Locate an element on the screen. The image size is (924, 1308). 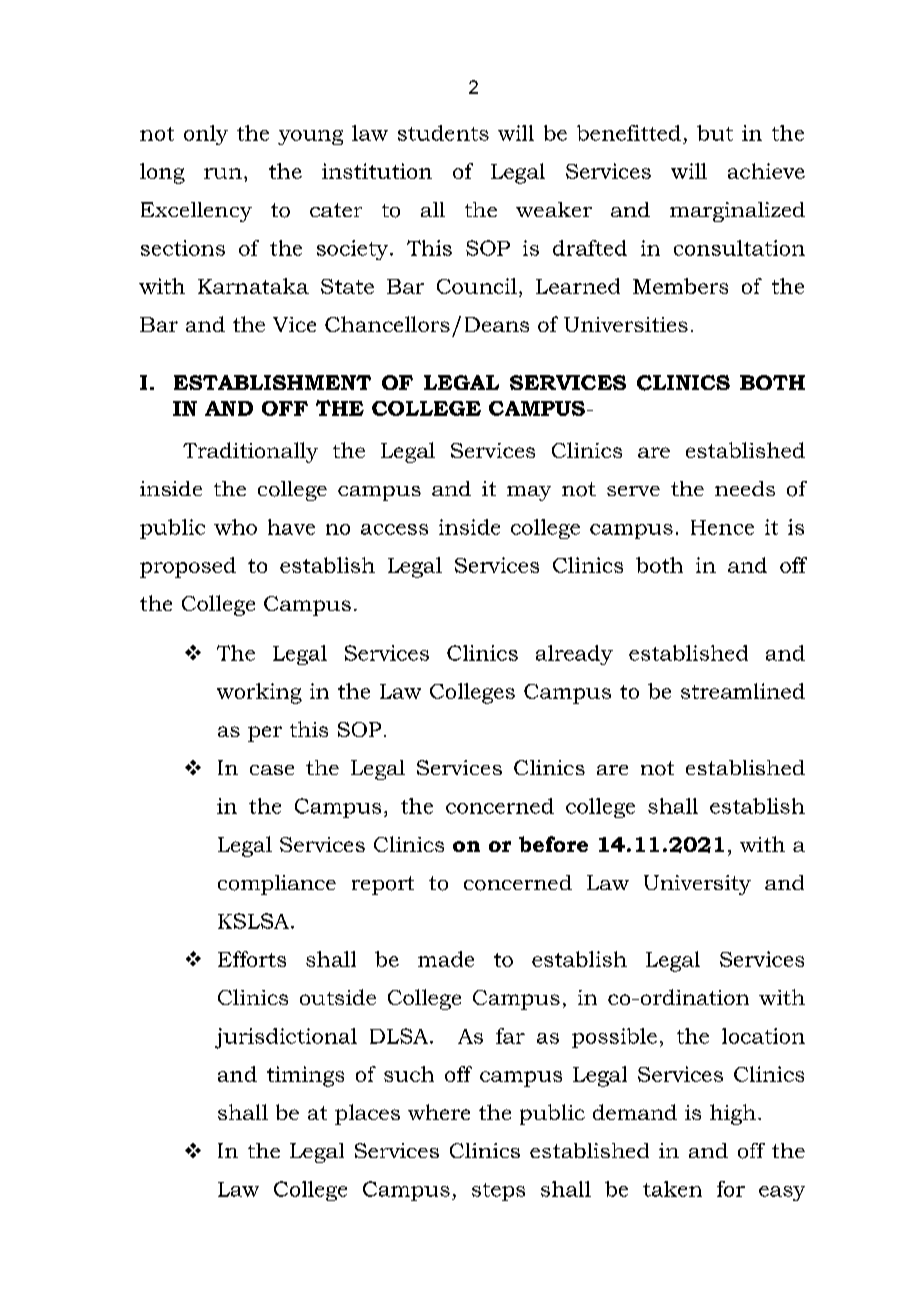
streamlined is located at coordinates (743, 691).
